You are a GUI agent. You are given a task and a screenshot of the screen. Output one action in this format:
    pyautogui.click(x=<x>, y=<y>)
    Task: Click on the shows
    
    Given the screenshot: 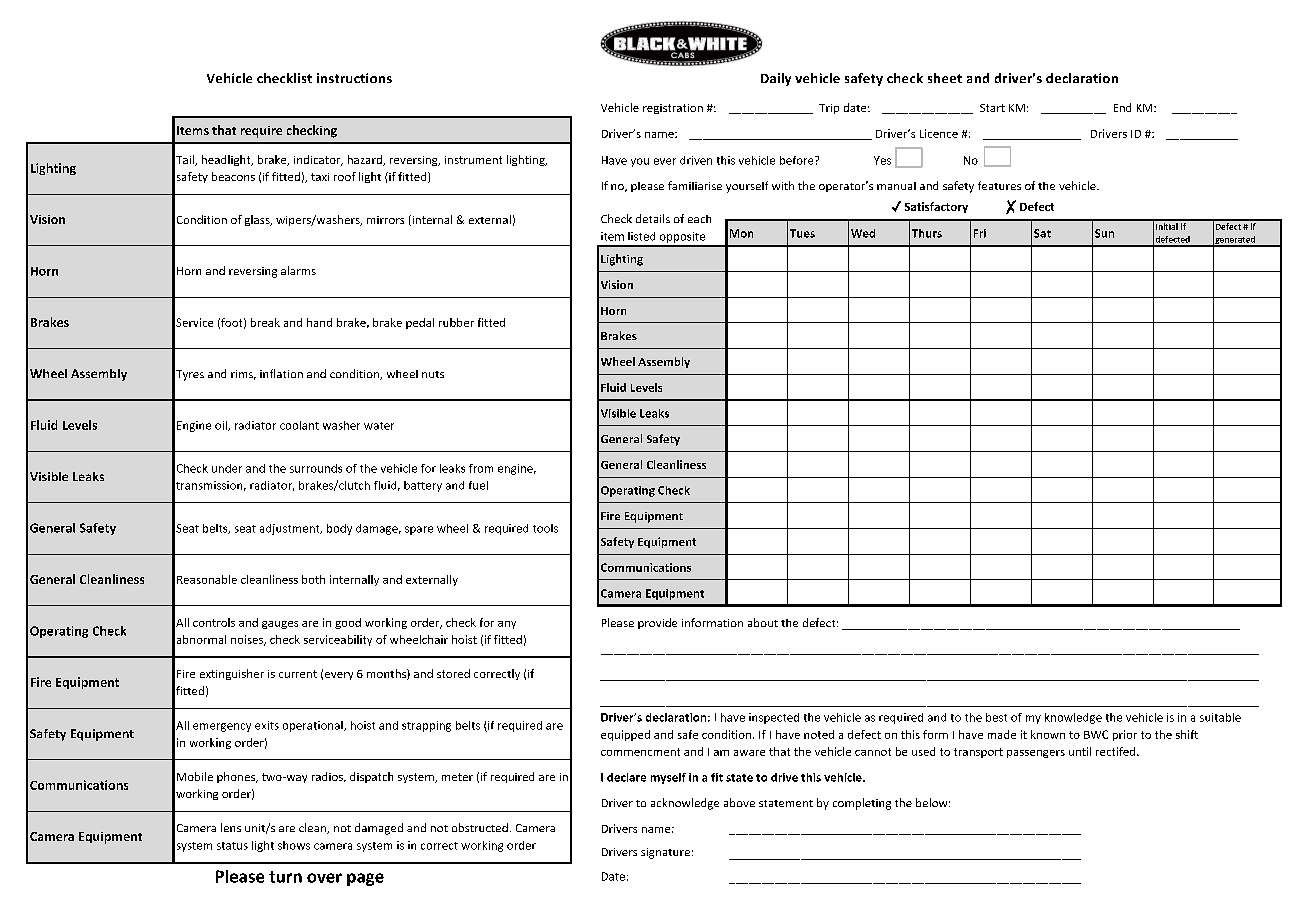 What is the action you would take?
    pyautogui.click(x=294, y=845)
